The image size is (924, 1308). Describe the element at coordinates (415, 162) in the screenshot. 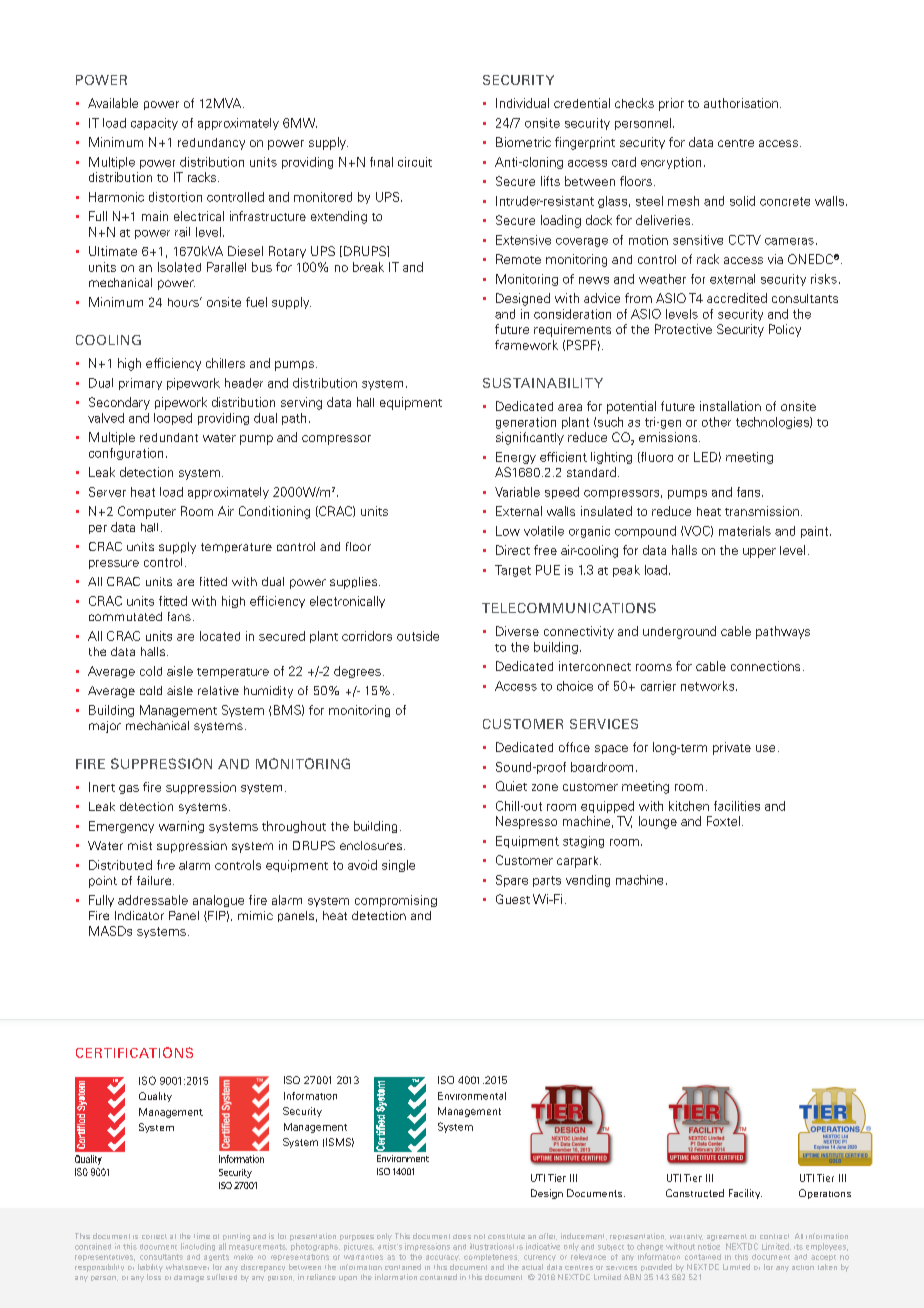

I see `circuit` at that location.
